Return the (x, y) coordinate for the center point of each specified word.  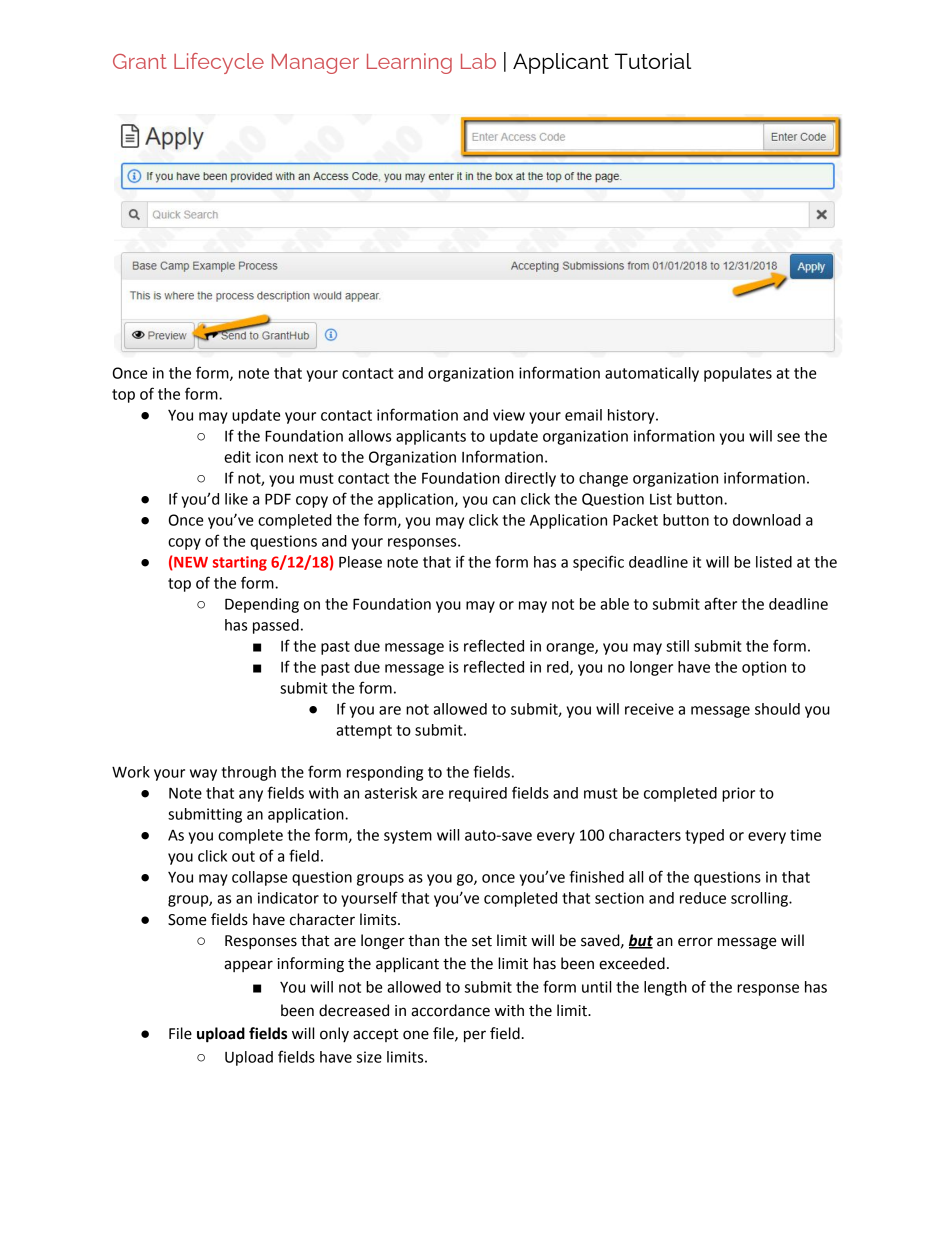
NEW (190, 563)
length (665, 988)
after (720, 603)
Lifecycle (219, 63)
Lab (478, 61)
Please (360, 562)
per (475, 1036)
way (203, 775)
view (509, 415)
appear (248, 966)
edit (237, 457)
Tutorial (653, 61)
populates (738, 374)
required (478, 794)
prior (738, 794)
